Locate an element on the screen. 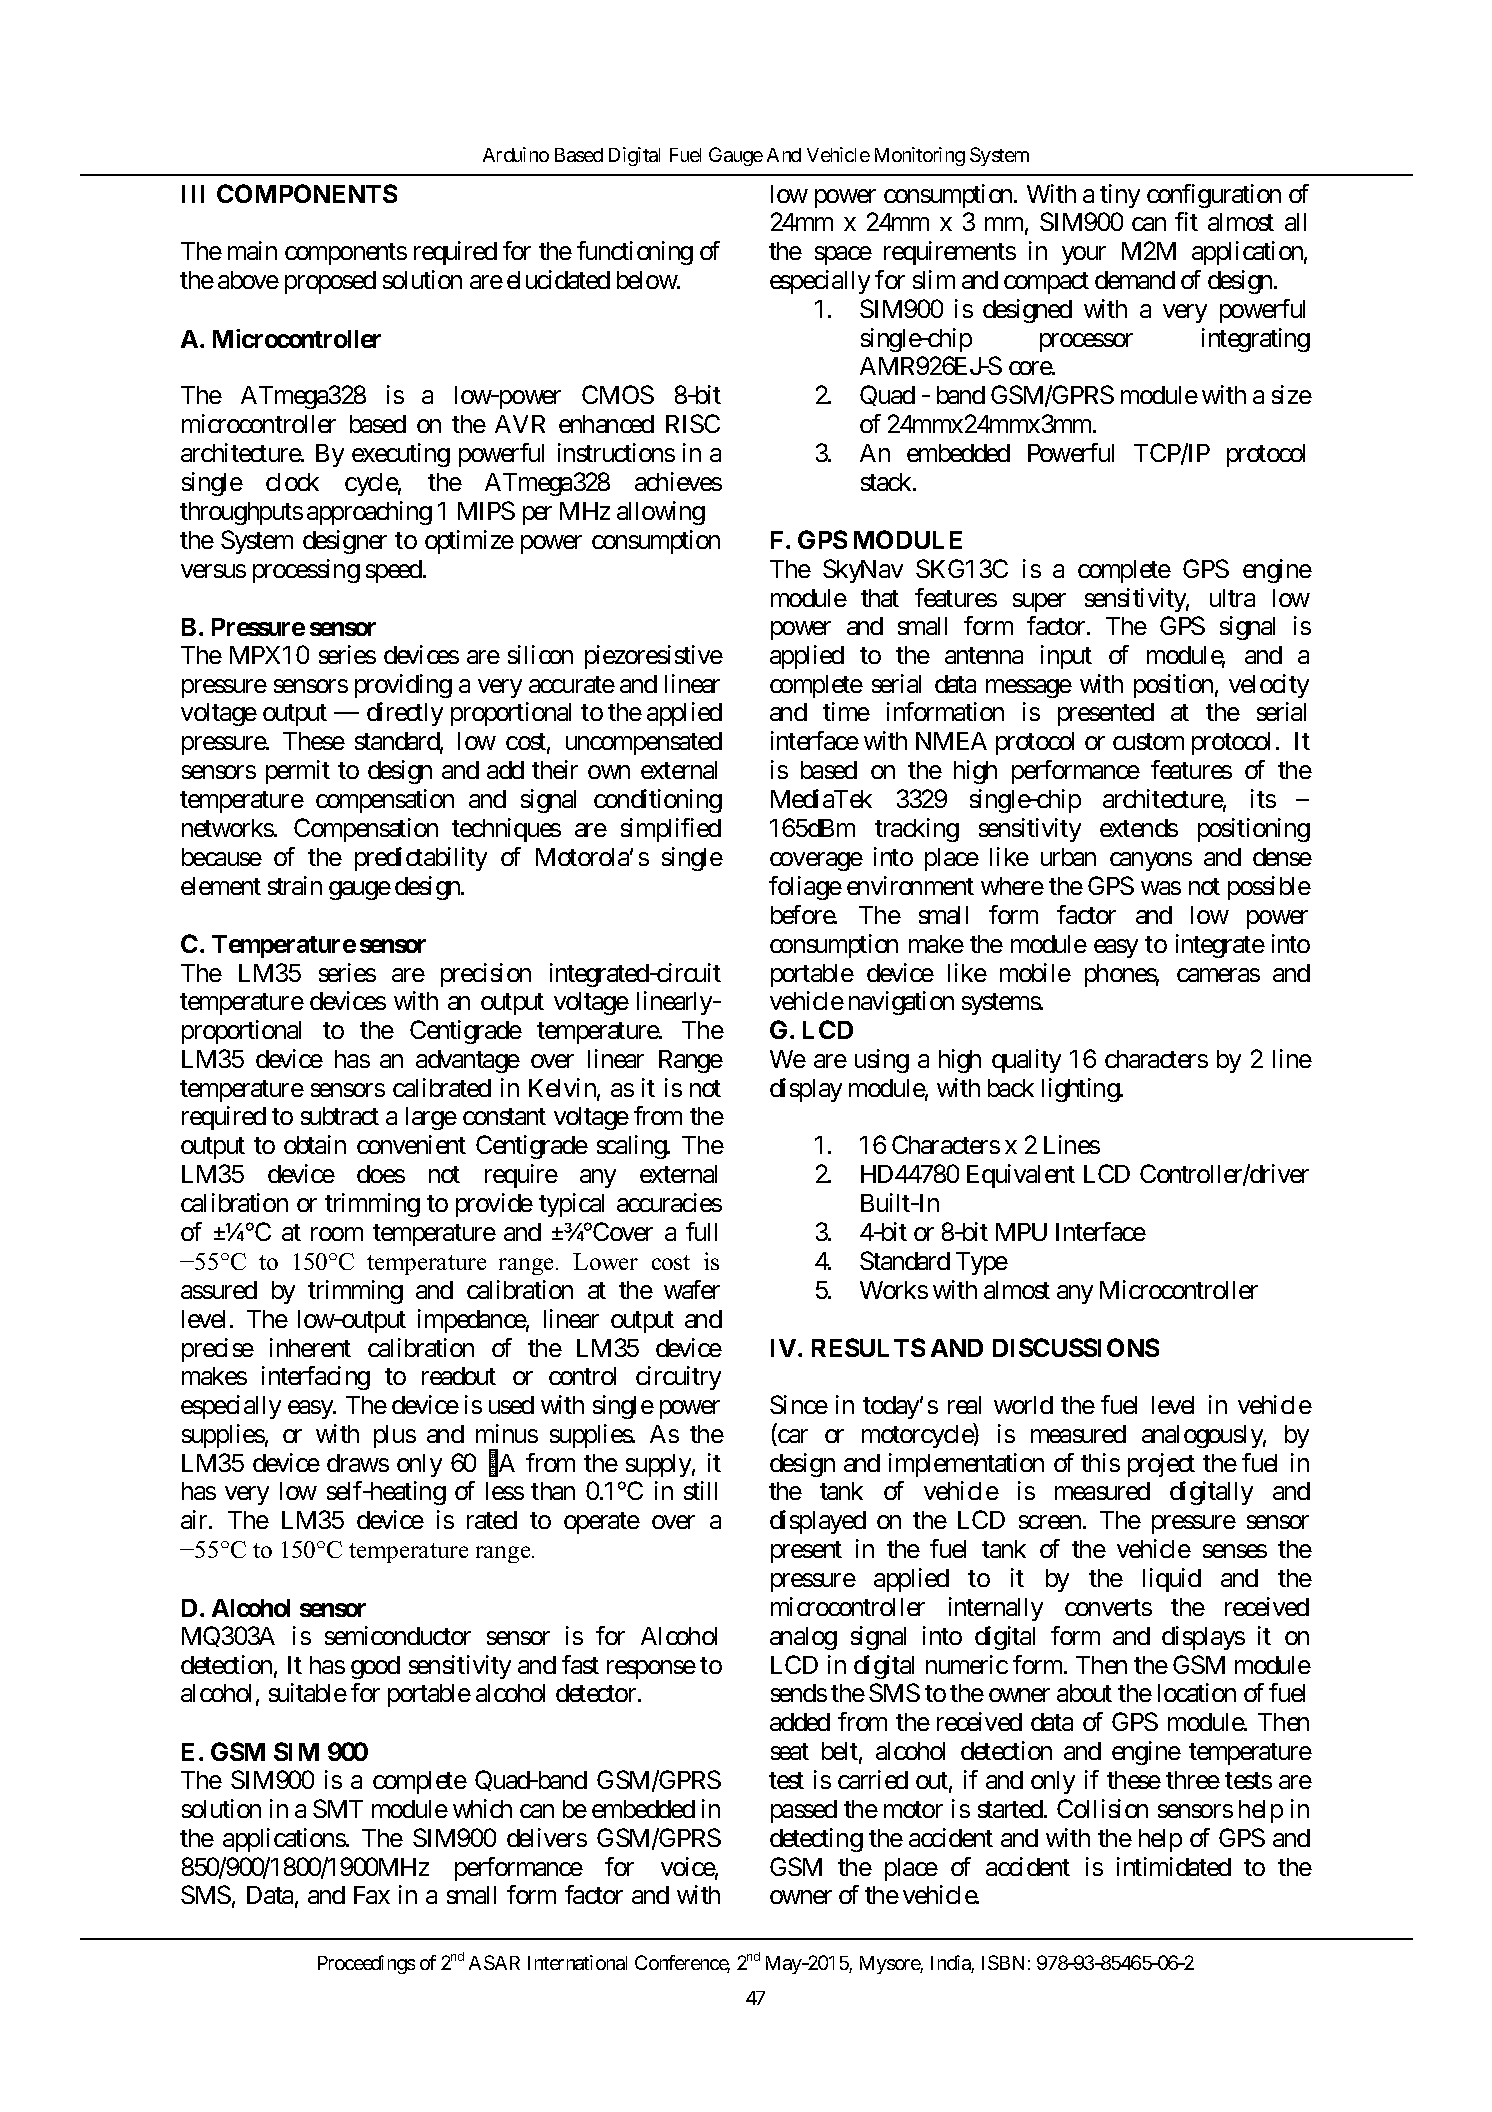 This screenshot has width=1492, height=2112. intimidated is located at coordinates (1174, 1866).
